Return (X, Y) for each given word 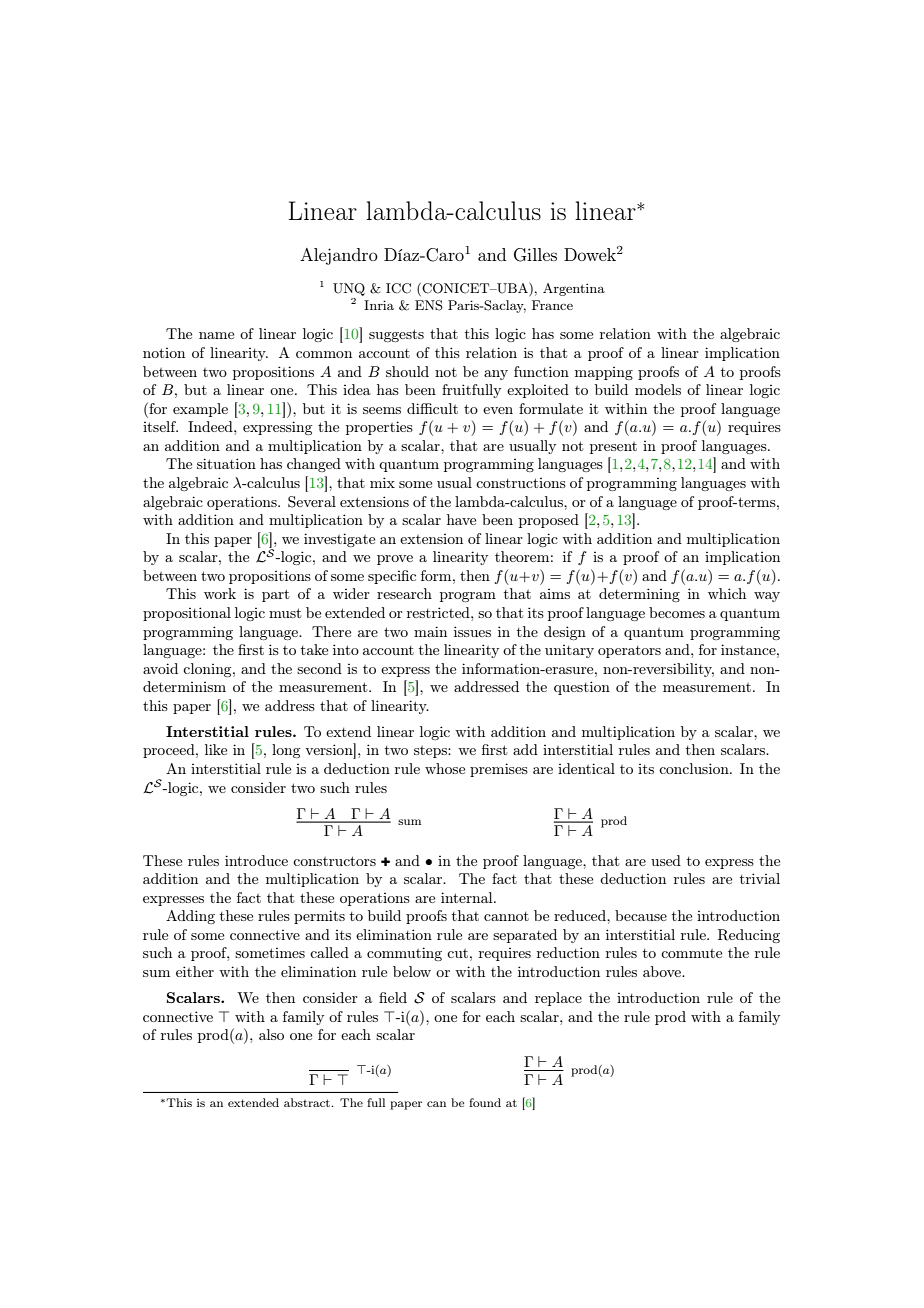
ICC (398, 288)
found (485, 1102)
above (663, 971)
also (271, 1034)
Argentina (574, 289)
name (216, 335)
